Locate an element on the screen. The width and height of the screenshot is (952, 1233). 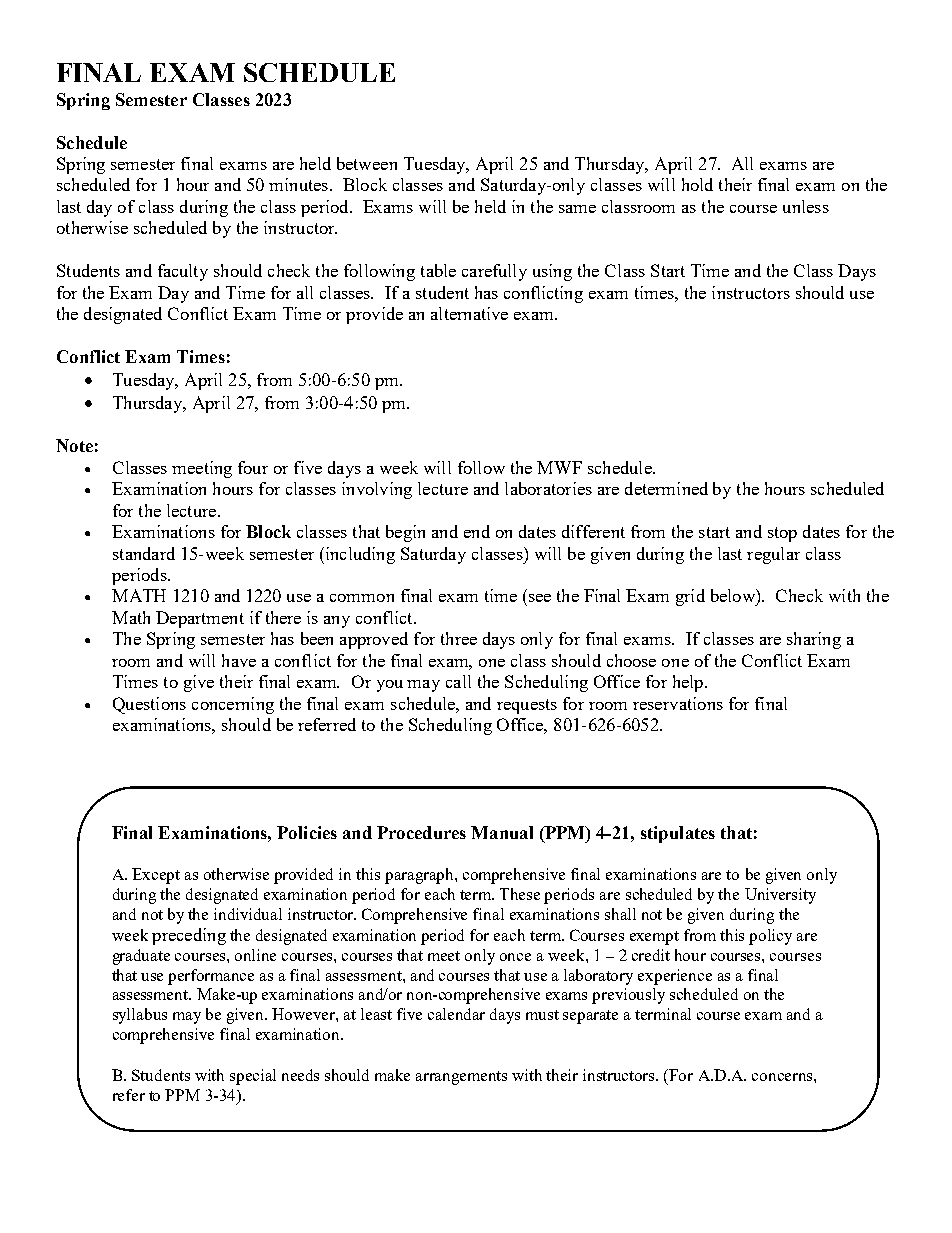
hold is located at coordinates (697, 184).
